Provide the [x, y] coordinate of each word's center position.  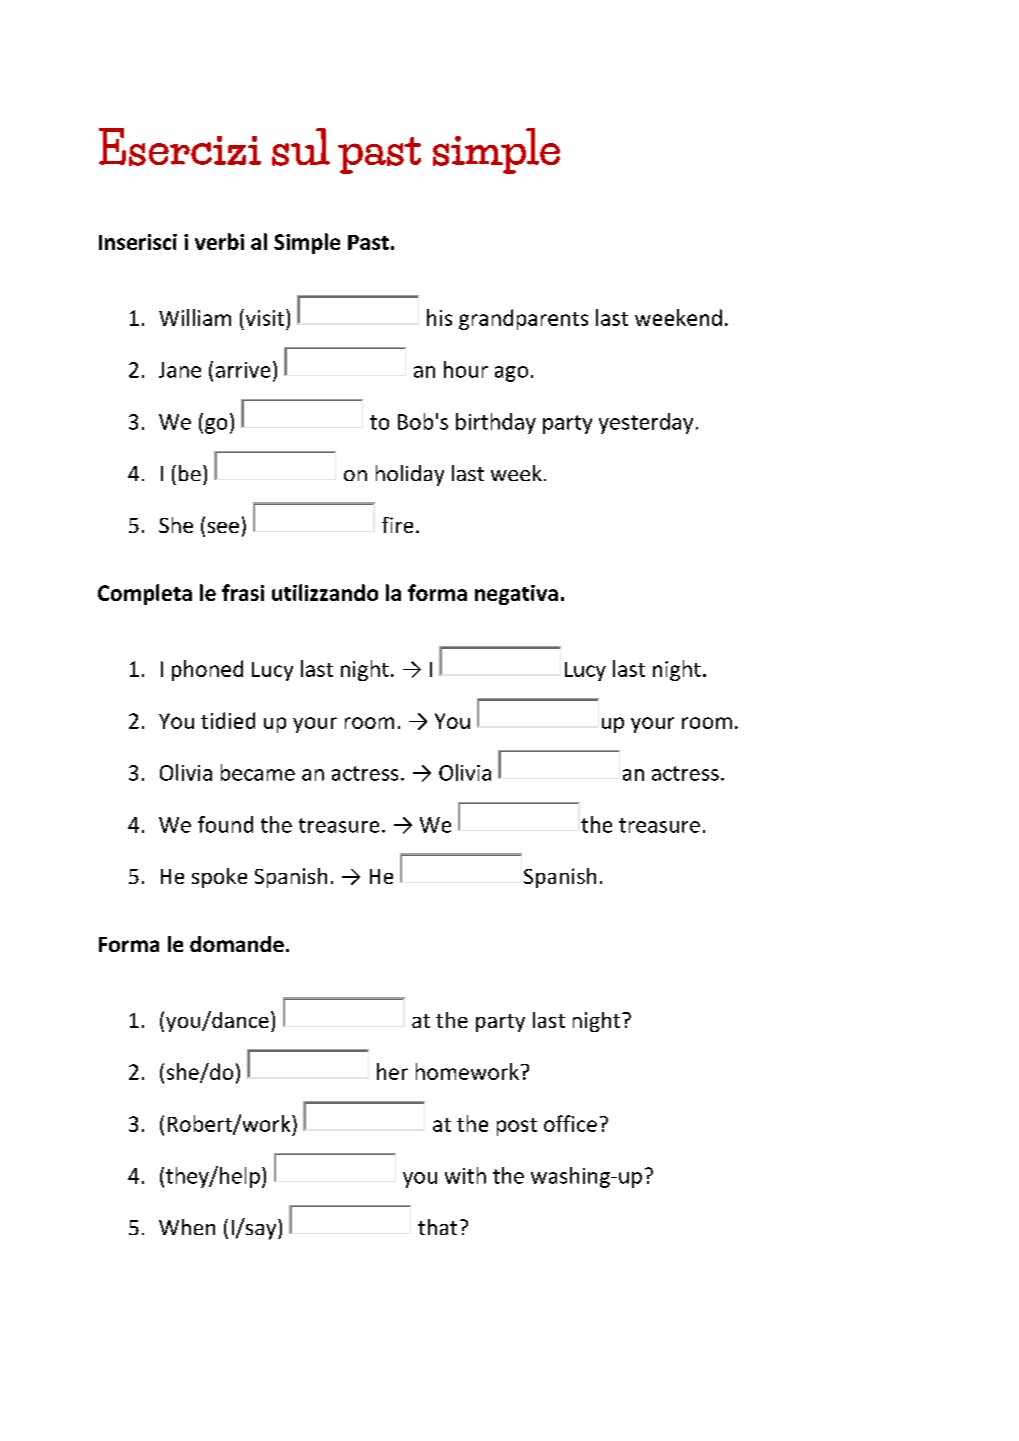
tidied [228, 720]
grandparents [523, 319]
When [187, 1227]
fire [397, 525]
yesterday [646, 423]
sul [301, 147]
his [439, 317]
